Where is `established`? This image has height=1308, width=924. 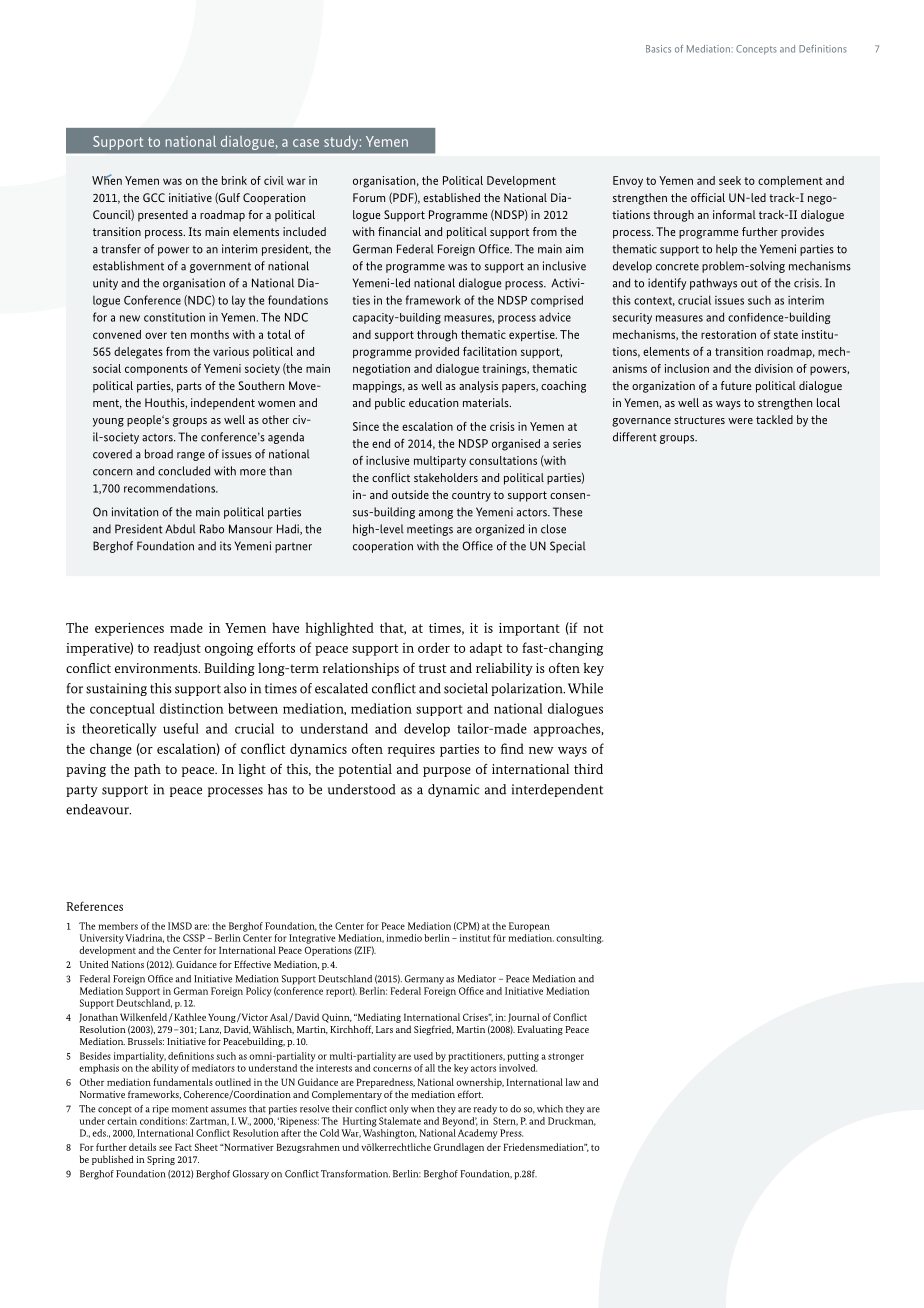 established is located at coordinates (451, 197).
